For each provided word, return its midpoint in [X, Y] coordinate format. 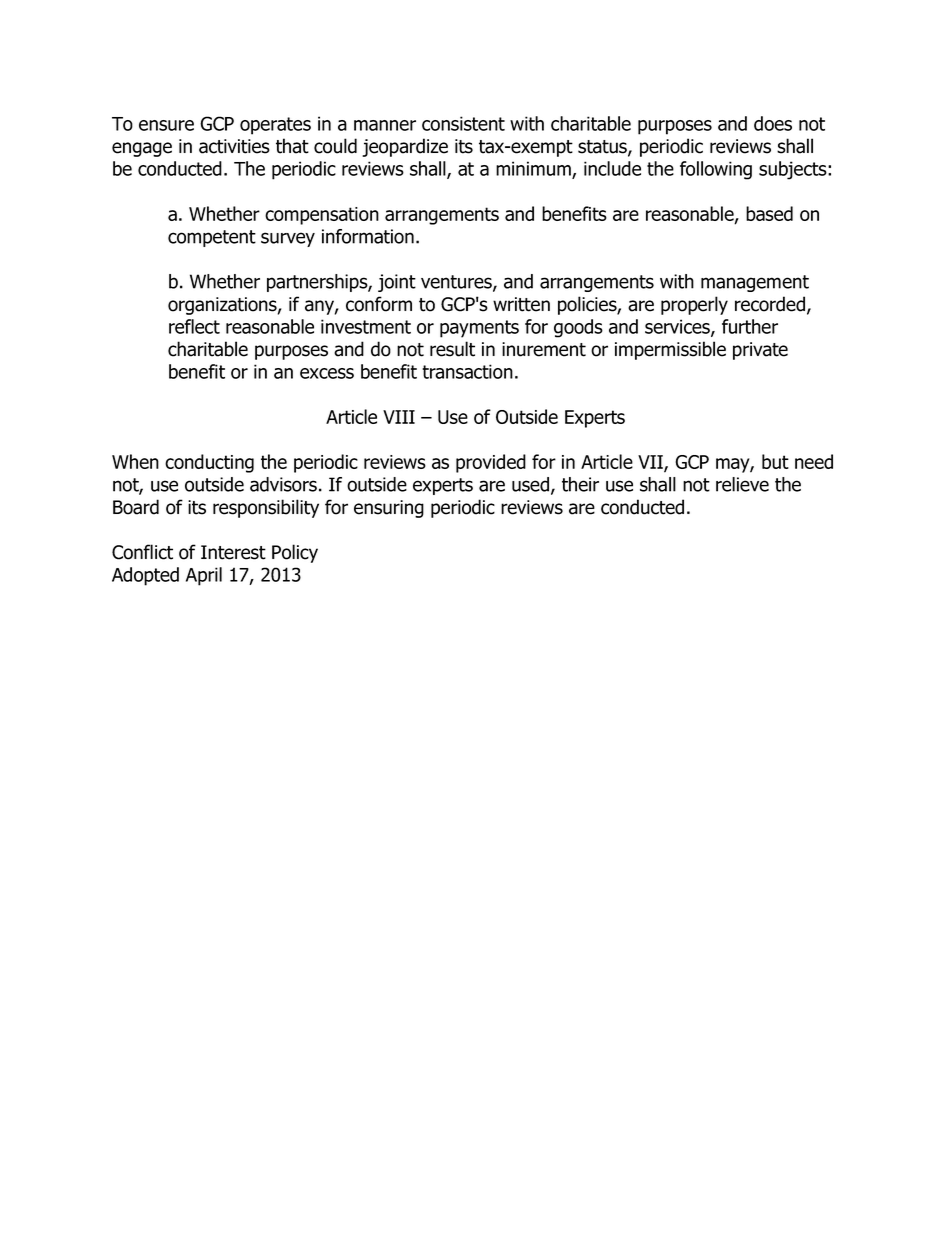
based [769, 213]
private [760, 351]
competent [212, 238]
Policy [295, 553]
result [452, 349]
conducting [209, 463]
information [368, 236]
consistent [463, 123]
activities [234, 146]
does [773, 123]
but [775, 461]
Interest [233, 552]
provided [491, 463]
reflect [194, 326]
